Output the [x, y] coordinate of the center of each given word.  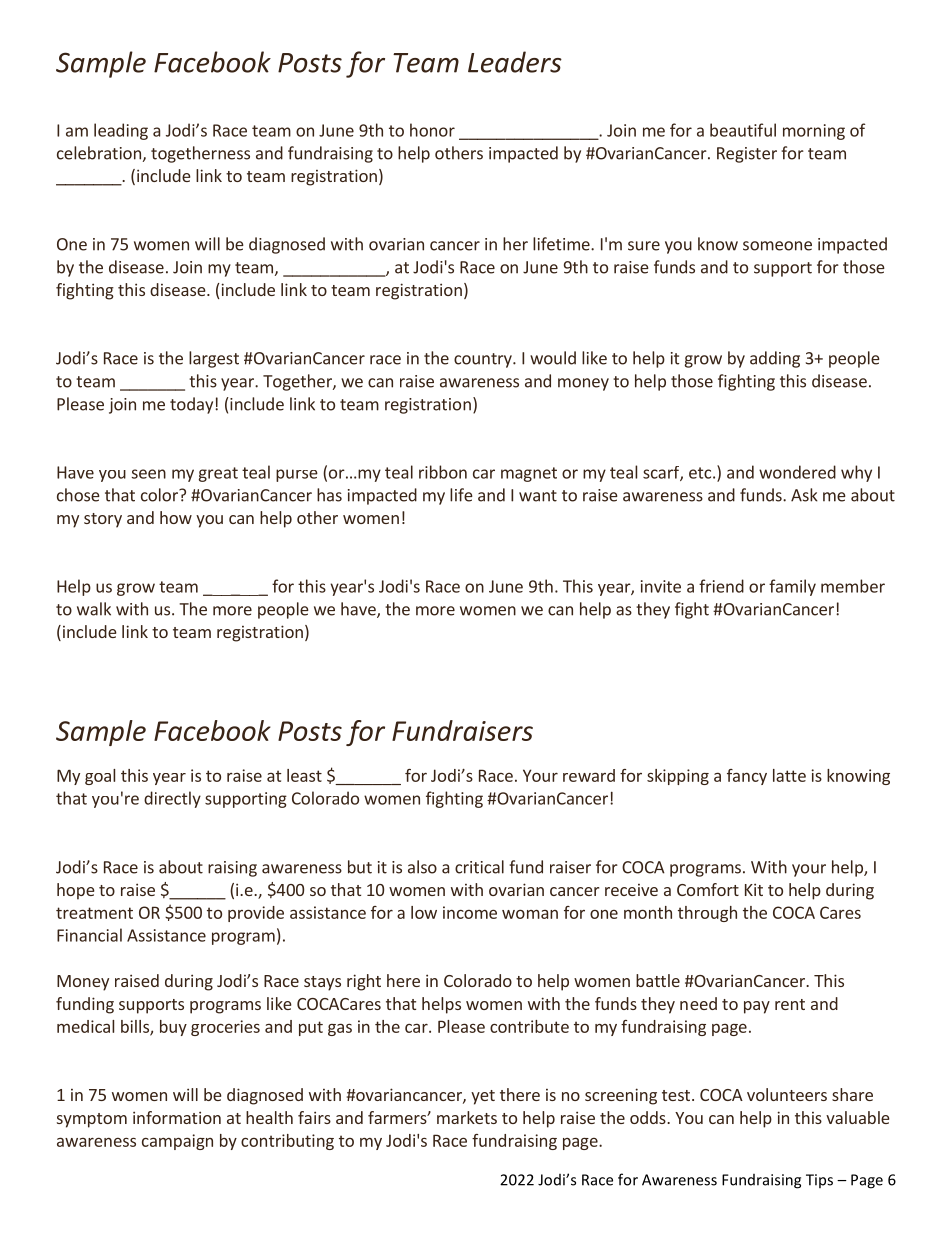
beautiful [743, 130]
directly [172, 799]
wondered [797, 472]
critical [479, 867]
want [538, 496]
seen [149, 474]
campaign [177, 1142]
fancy [747, 777]
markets [467, 1117]
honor [432, 130]
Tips [819, 1181]
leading [121, 131]
